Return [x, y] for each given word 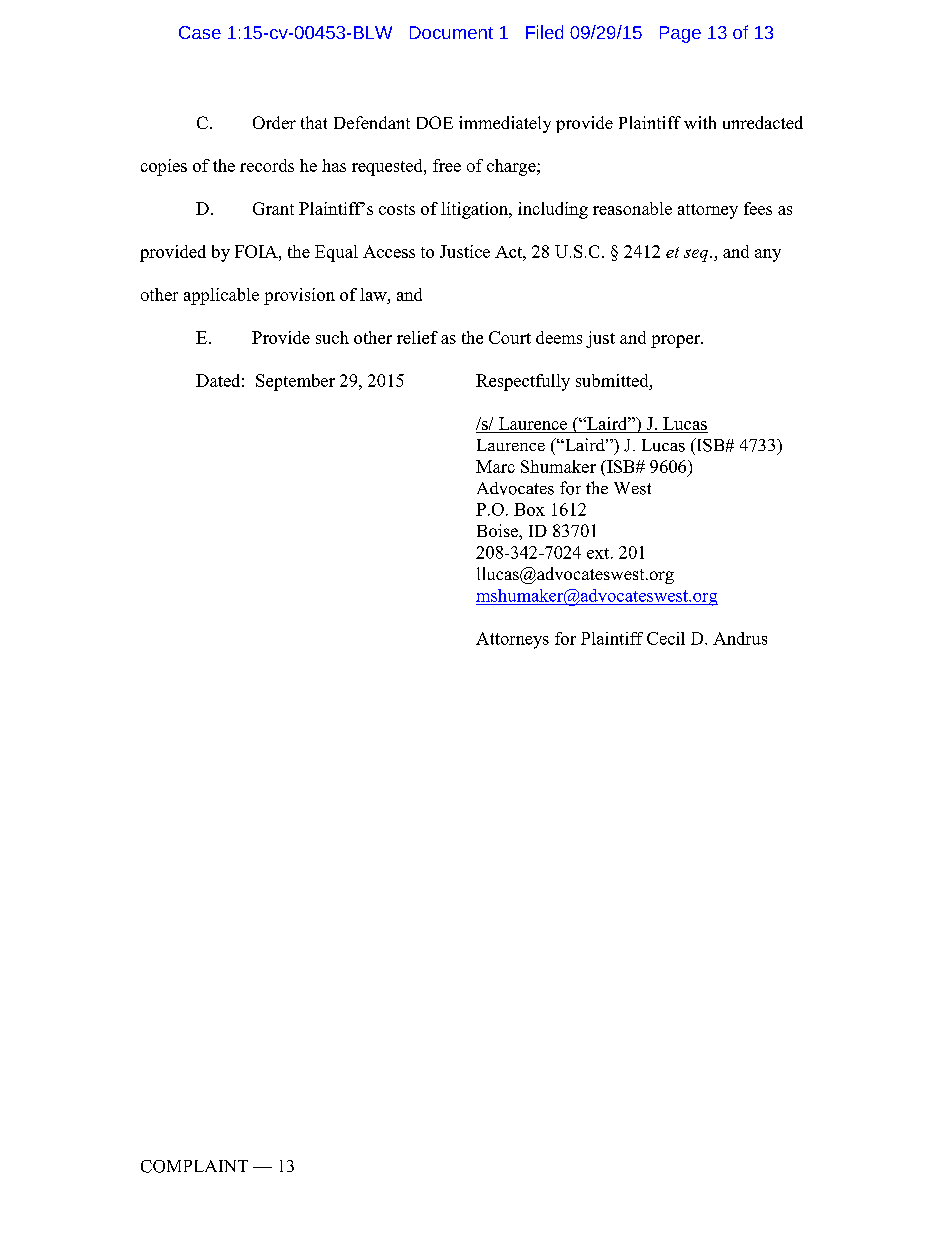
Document [451, 32]
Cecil [666, 638]
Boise [498, 530]
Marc [495, 466]
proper [676, 341]
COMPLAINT [194, 1166]
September [295, 382]
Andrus [740, 638]
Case [200, 32]
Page [680, 34]
